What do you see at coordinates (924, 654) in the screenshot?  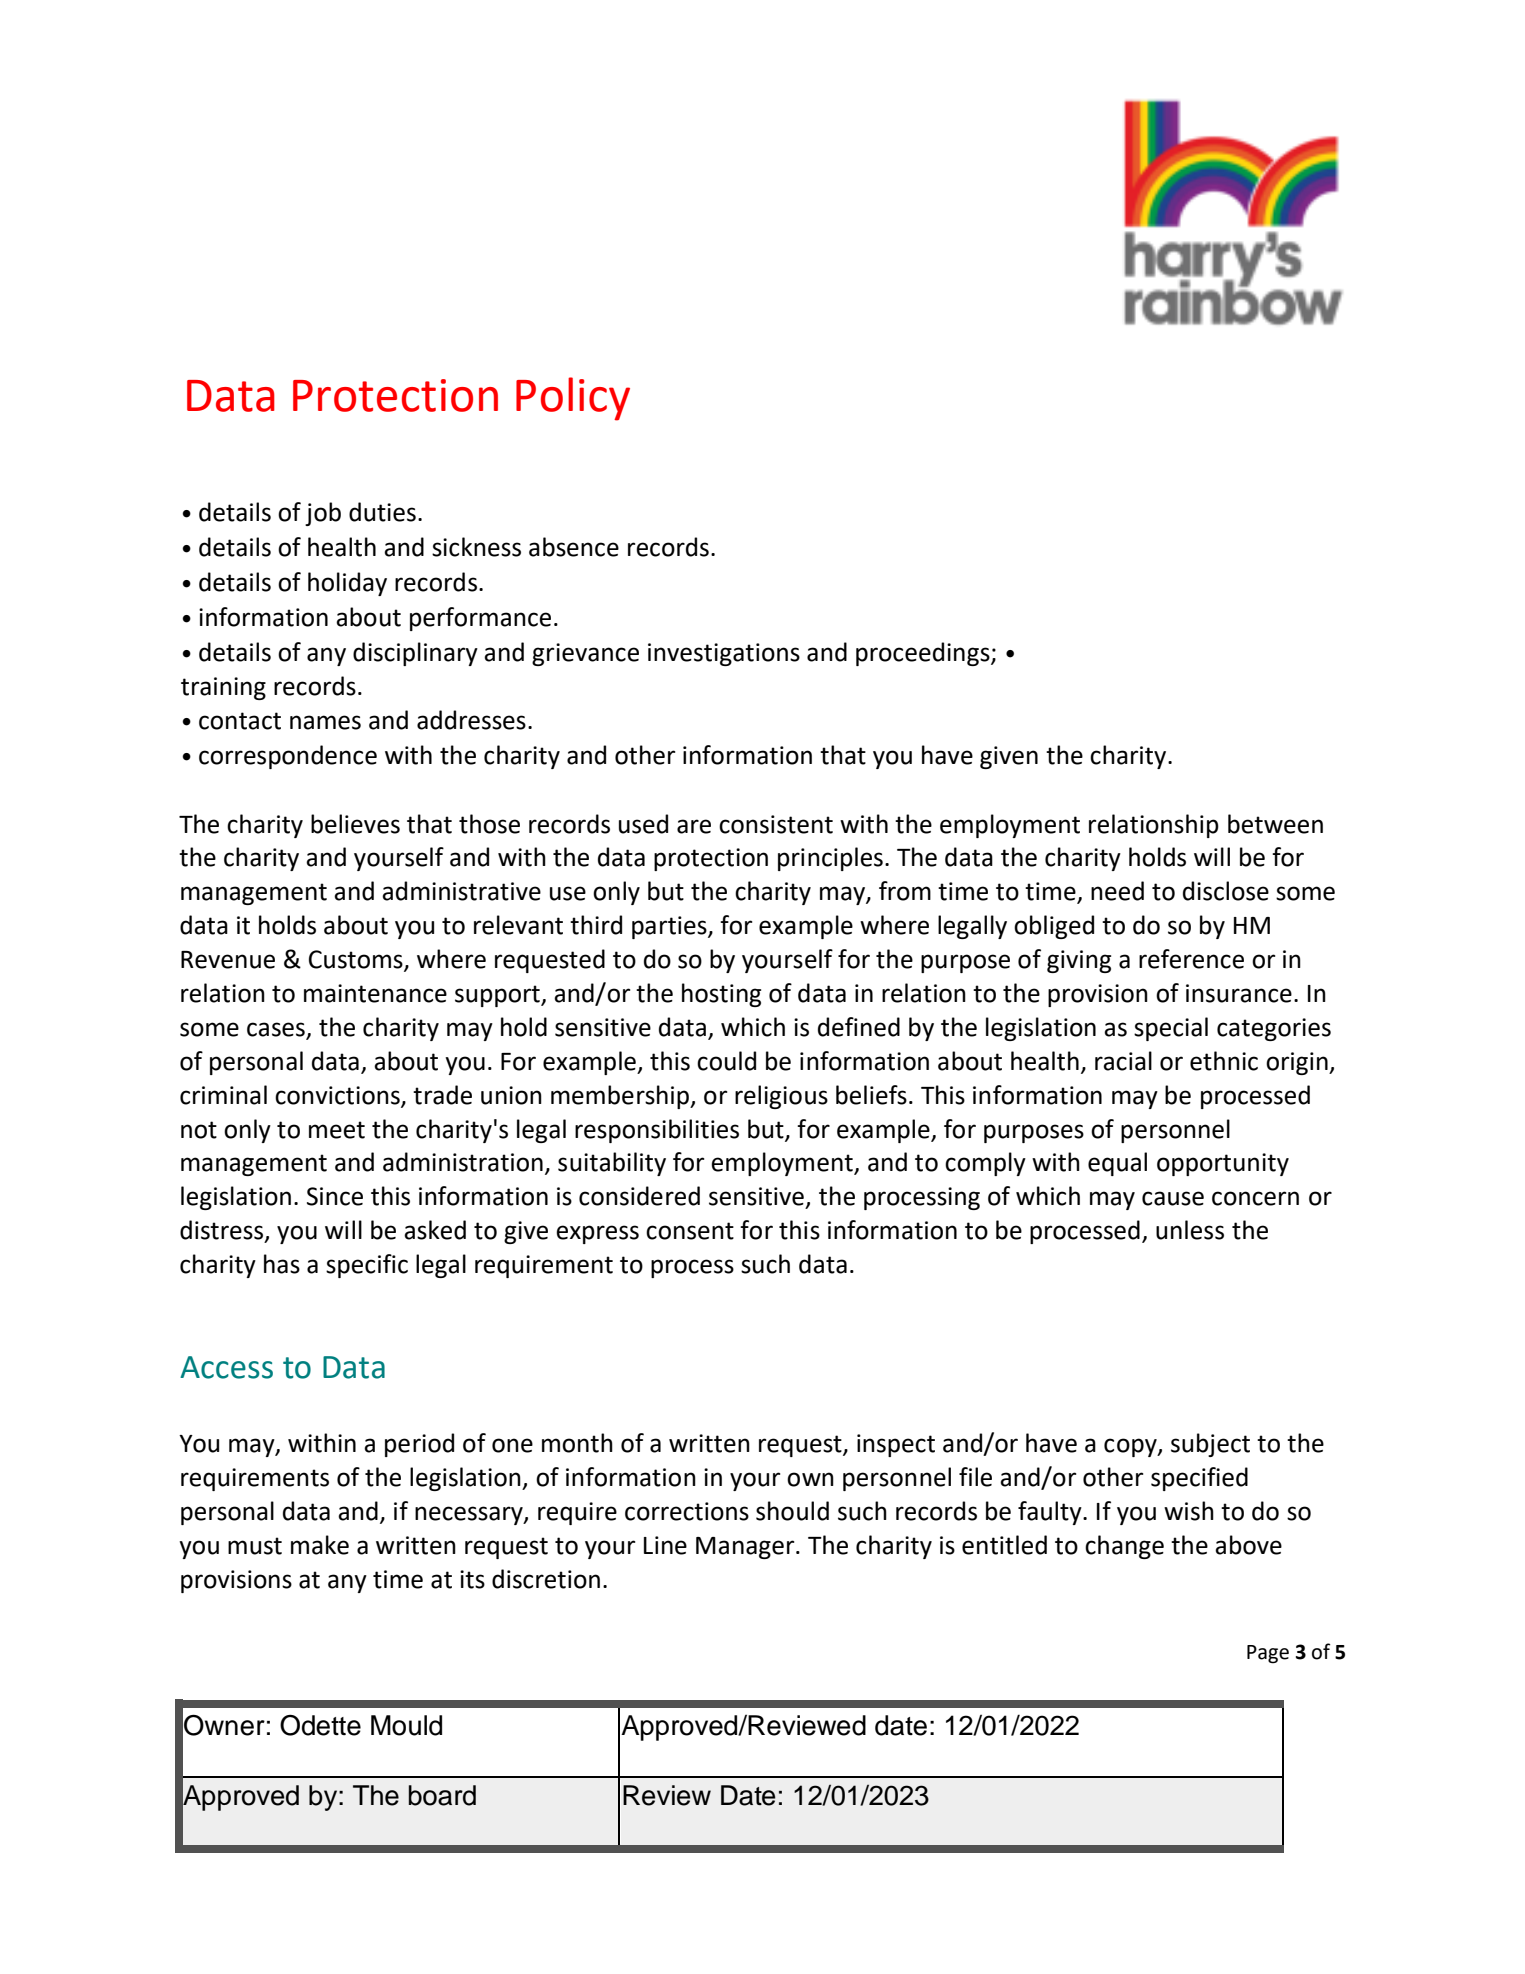 I see `proceedings` at bounding box center [924, 654].
